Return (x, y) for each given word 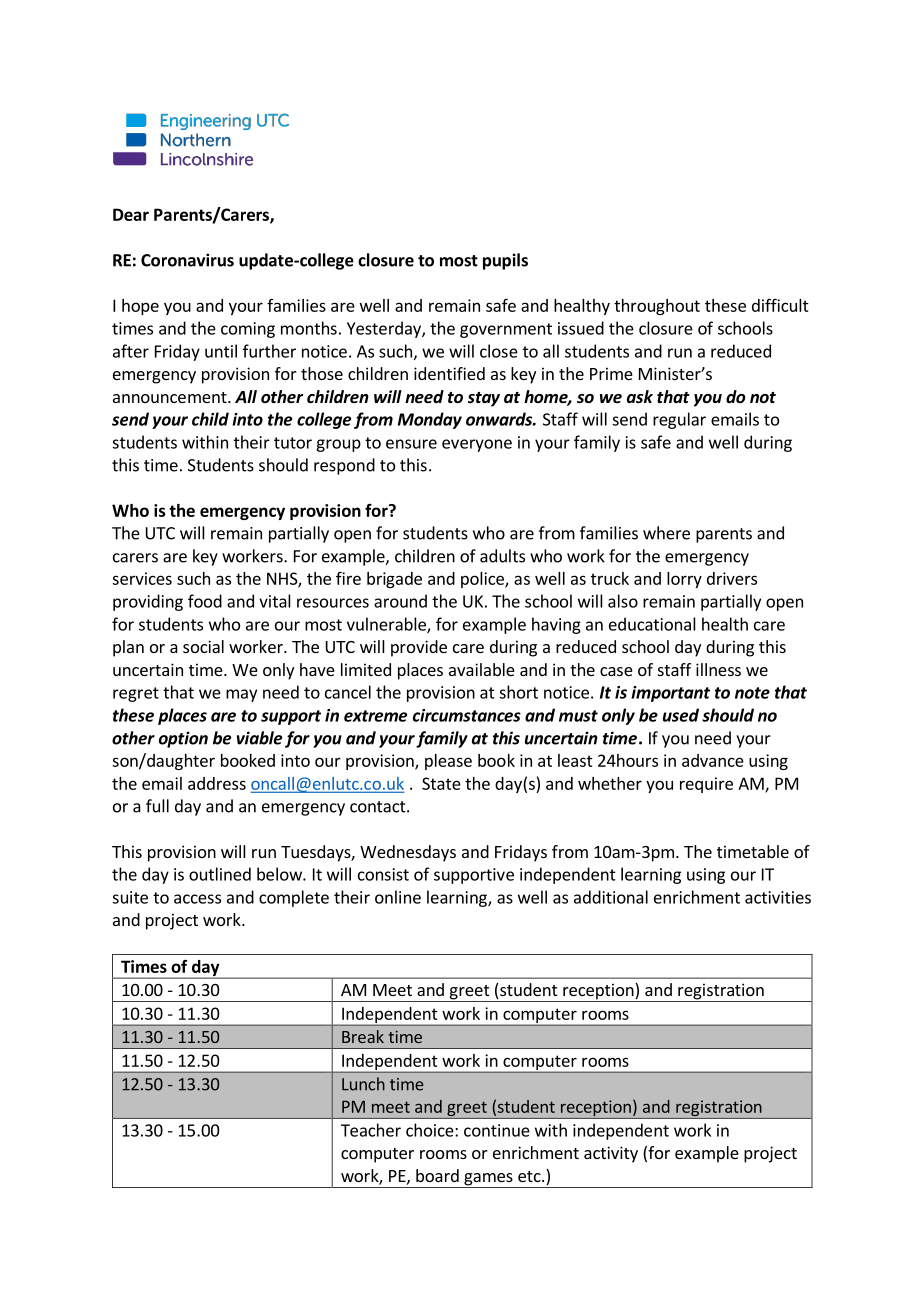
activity (611, 1154)
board (437, 1175)
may (241, 695)
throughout (657, 307)
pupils (505, 261)
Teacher (371, 1130)
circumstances (467, 715)
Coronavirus (187, 260)
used (681, 715)
